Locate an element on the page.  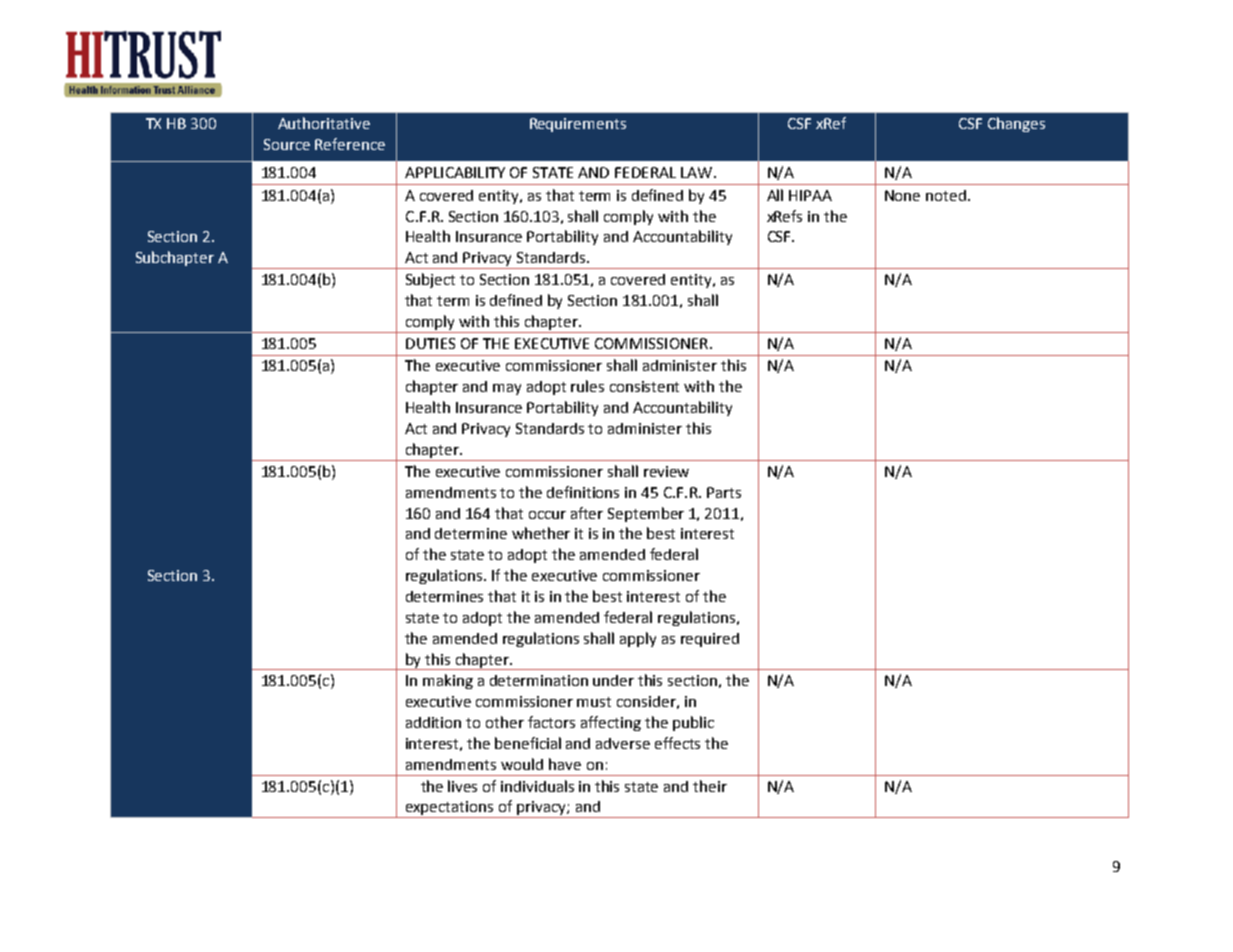
expectations is located at coordinates (450, 809).
